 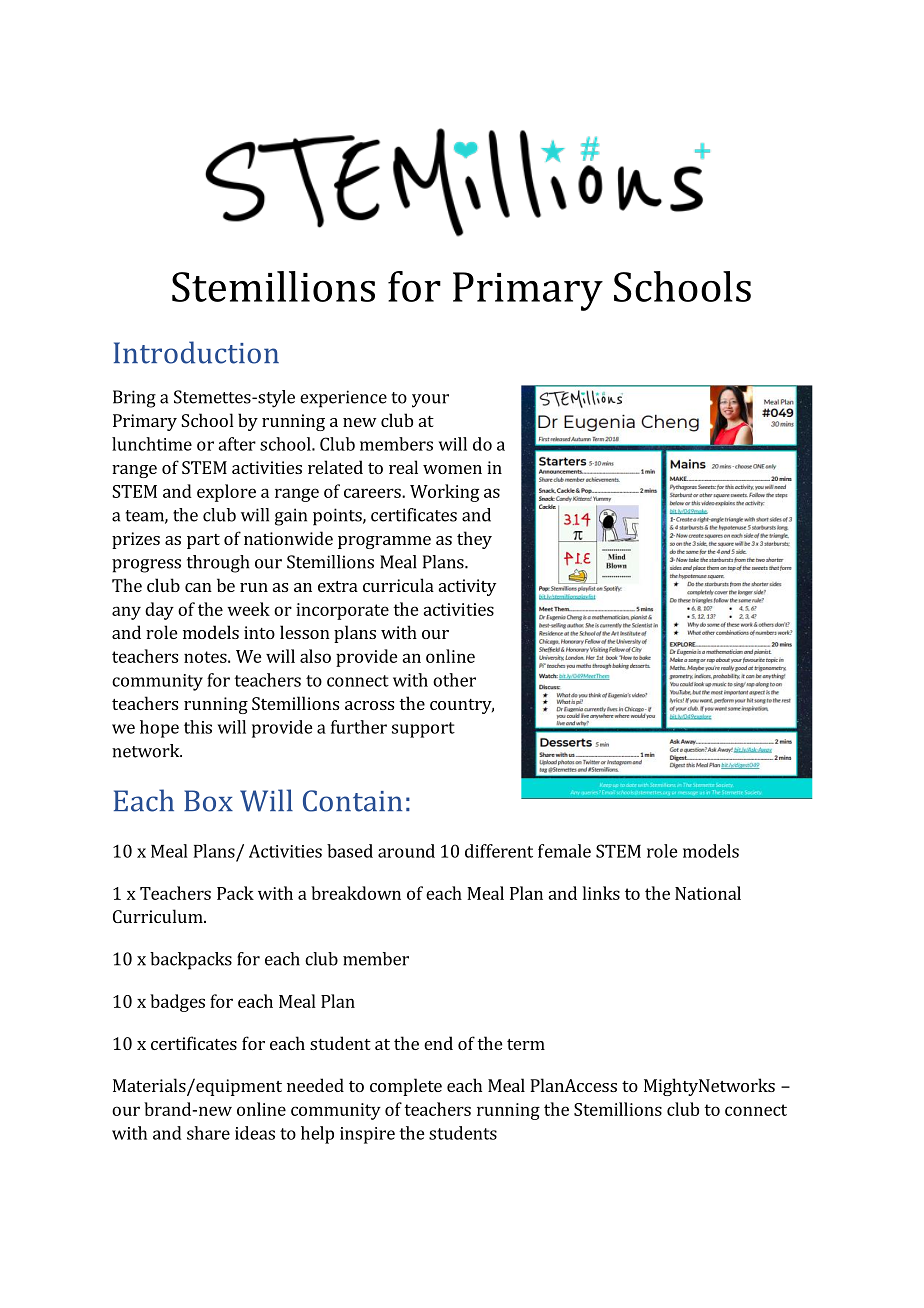 What do you see at coordinates (159, 916) in the screenshot?
I see `Curriculum` at bounding box center [159, 916].
